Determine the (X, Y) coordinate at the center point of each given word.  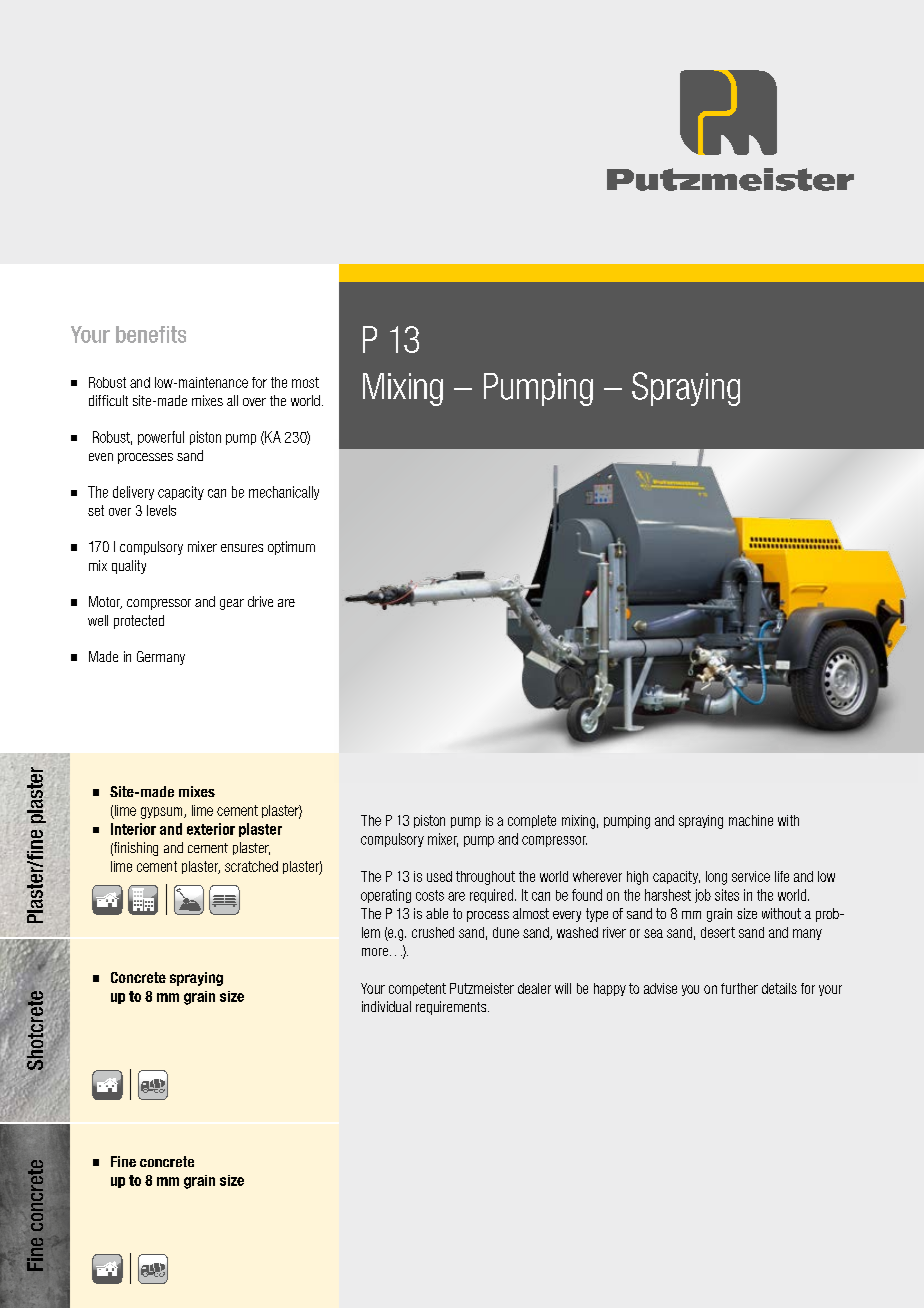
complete (532, 821)
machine (751, 820)
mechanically (284, 493)
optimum (291, 548)
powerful (161, 438)
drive (260, 601)
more (376, 952)
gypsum (163, 813)
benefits (151, 334)
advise (660, 988)
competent (417, 989)
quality (129, 567)
